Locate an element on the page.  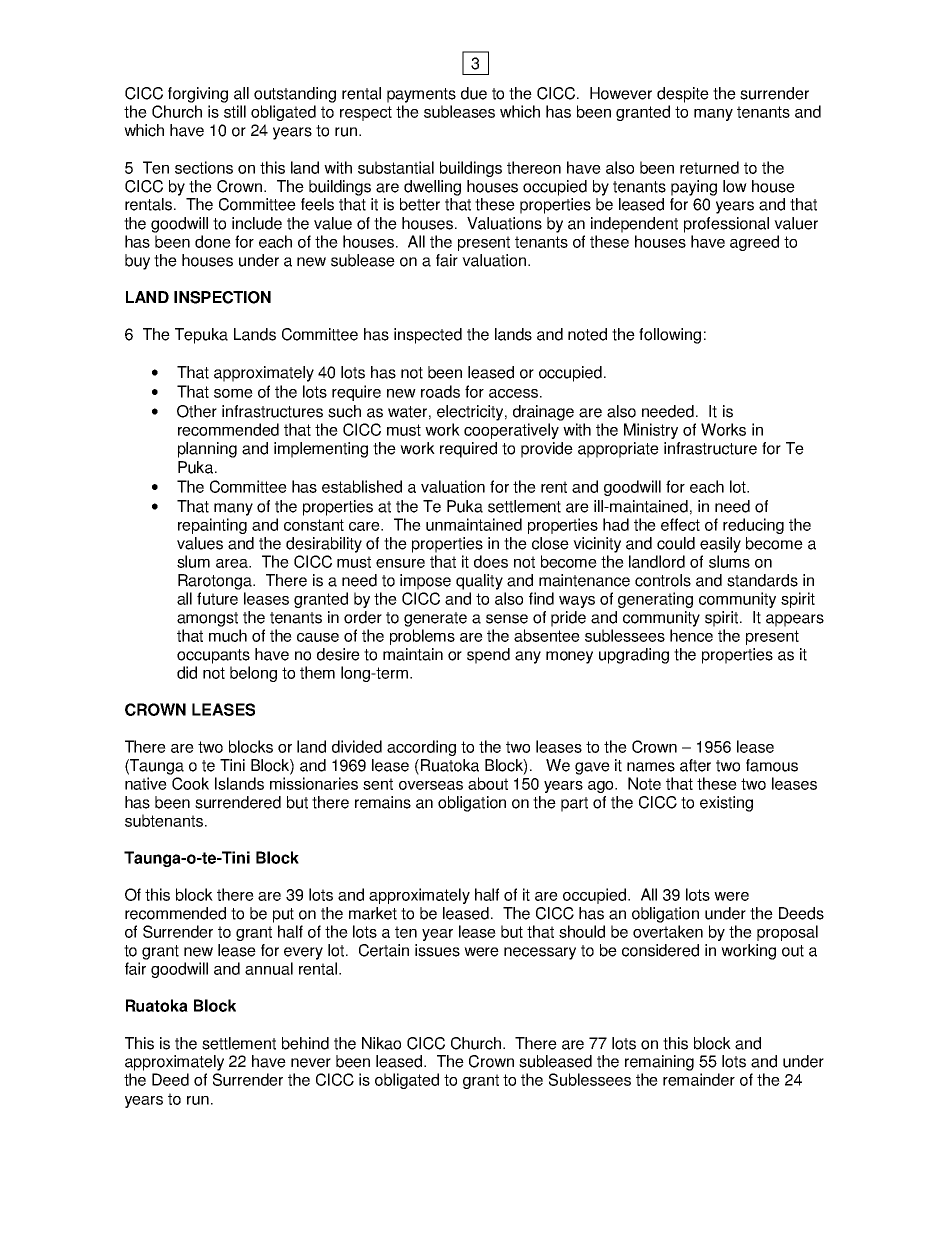
remainder is located at coordinates (699, 1079).
